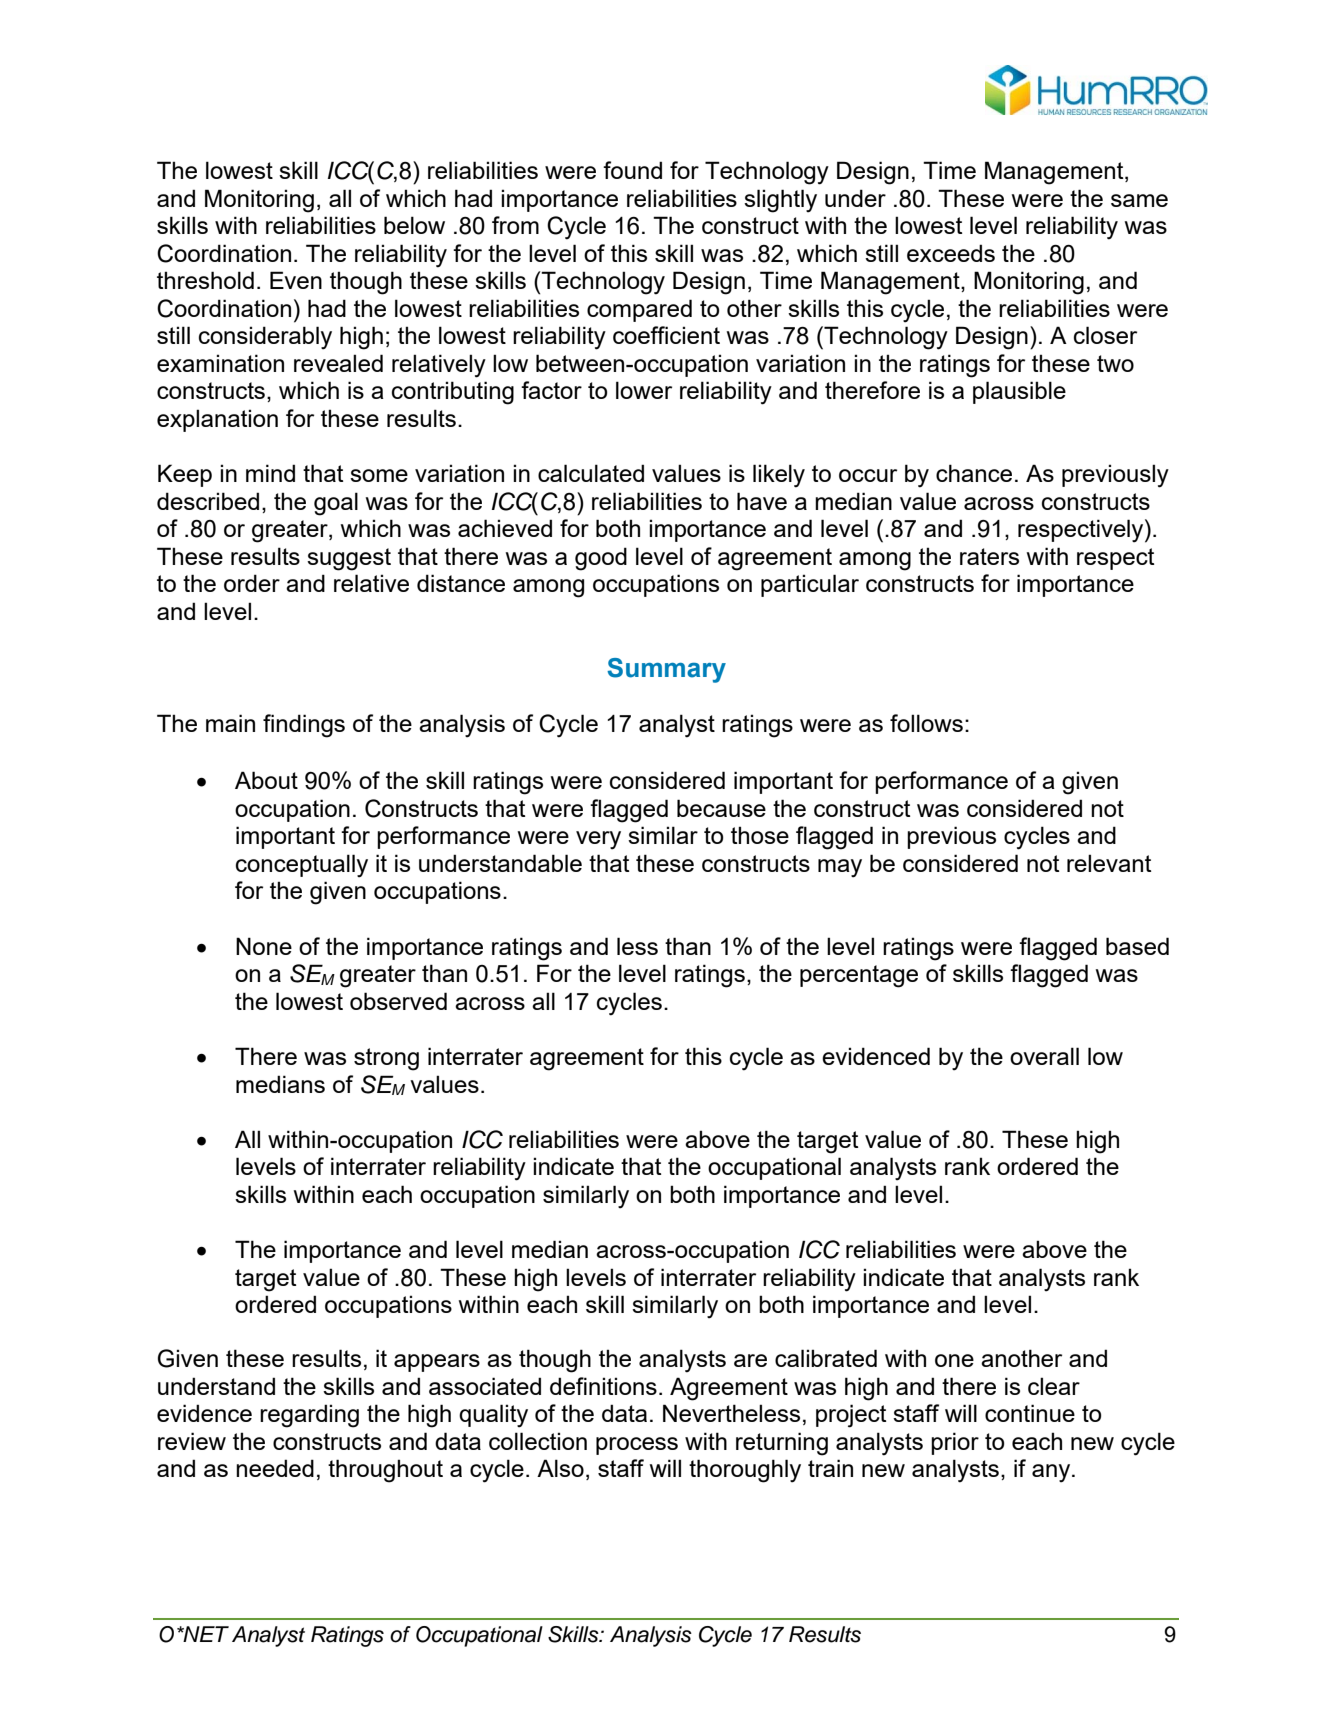 This screenshot has width=1333, height=1725. What do you see at coordinates (951, 253) in the screenshot?
I see `exceeds` at bounding box center [951, 253].
